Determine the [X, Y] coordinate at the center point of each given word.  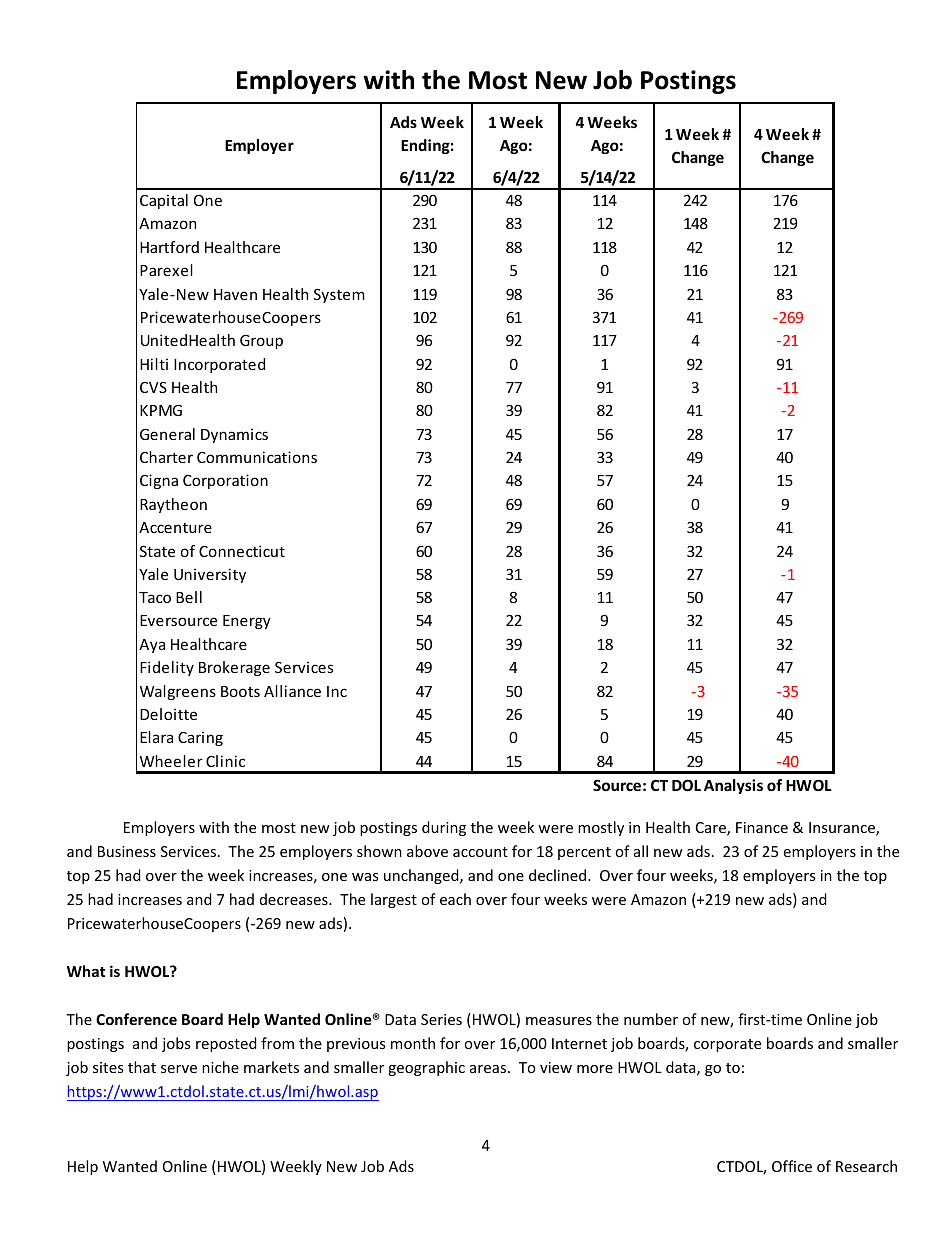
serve [179, 1069]
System [339, 295]
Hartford [169, 247]
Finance [762, 827]
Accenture [175, 527]
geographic [426, 1068]
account [480, 852]
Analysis [733, 786]
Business [127, 851]
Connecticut [242, 551]
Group [261, 342]
